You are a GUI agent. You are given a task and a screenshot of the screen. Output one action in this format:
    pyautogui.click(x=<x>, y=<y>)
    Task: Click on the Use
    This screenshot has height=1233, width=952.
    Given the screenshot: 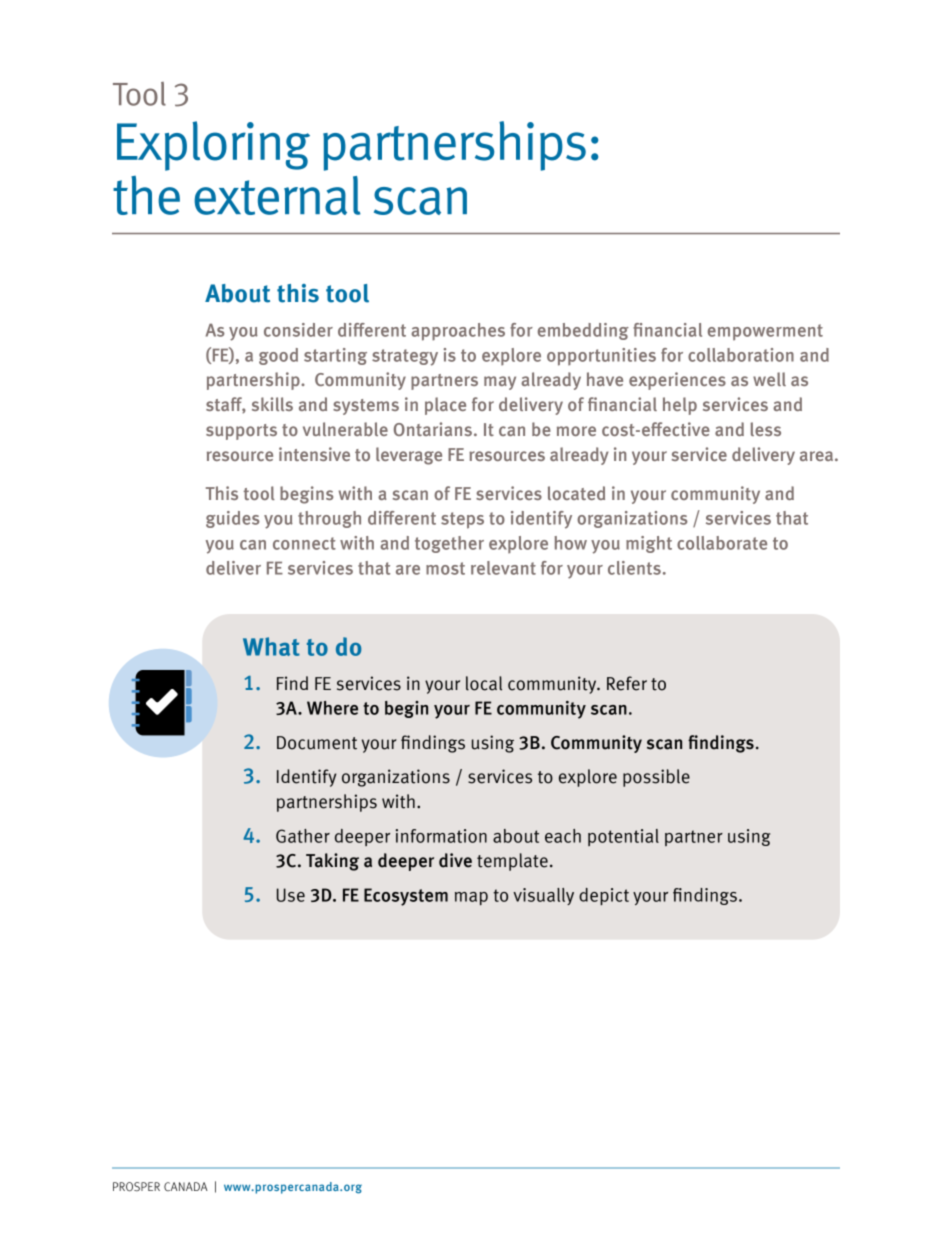 What is the action you would take?
    pyautogui.click(x=291, y=895)
